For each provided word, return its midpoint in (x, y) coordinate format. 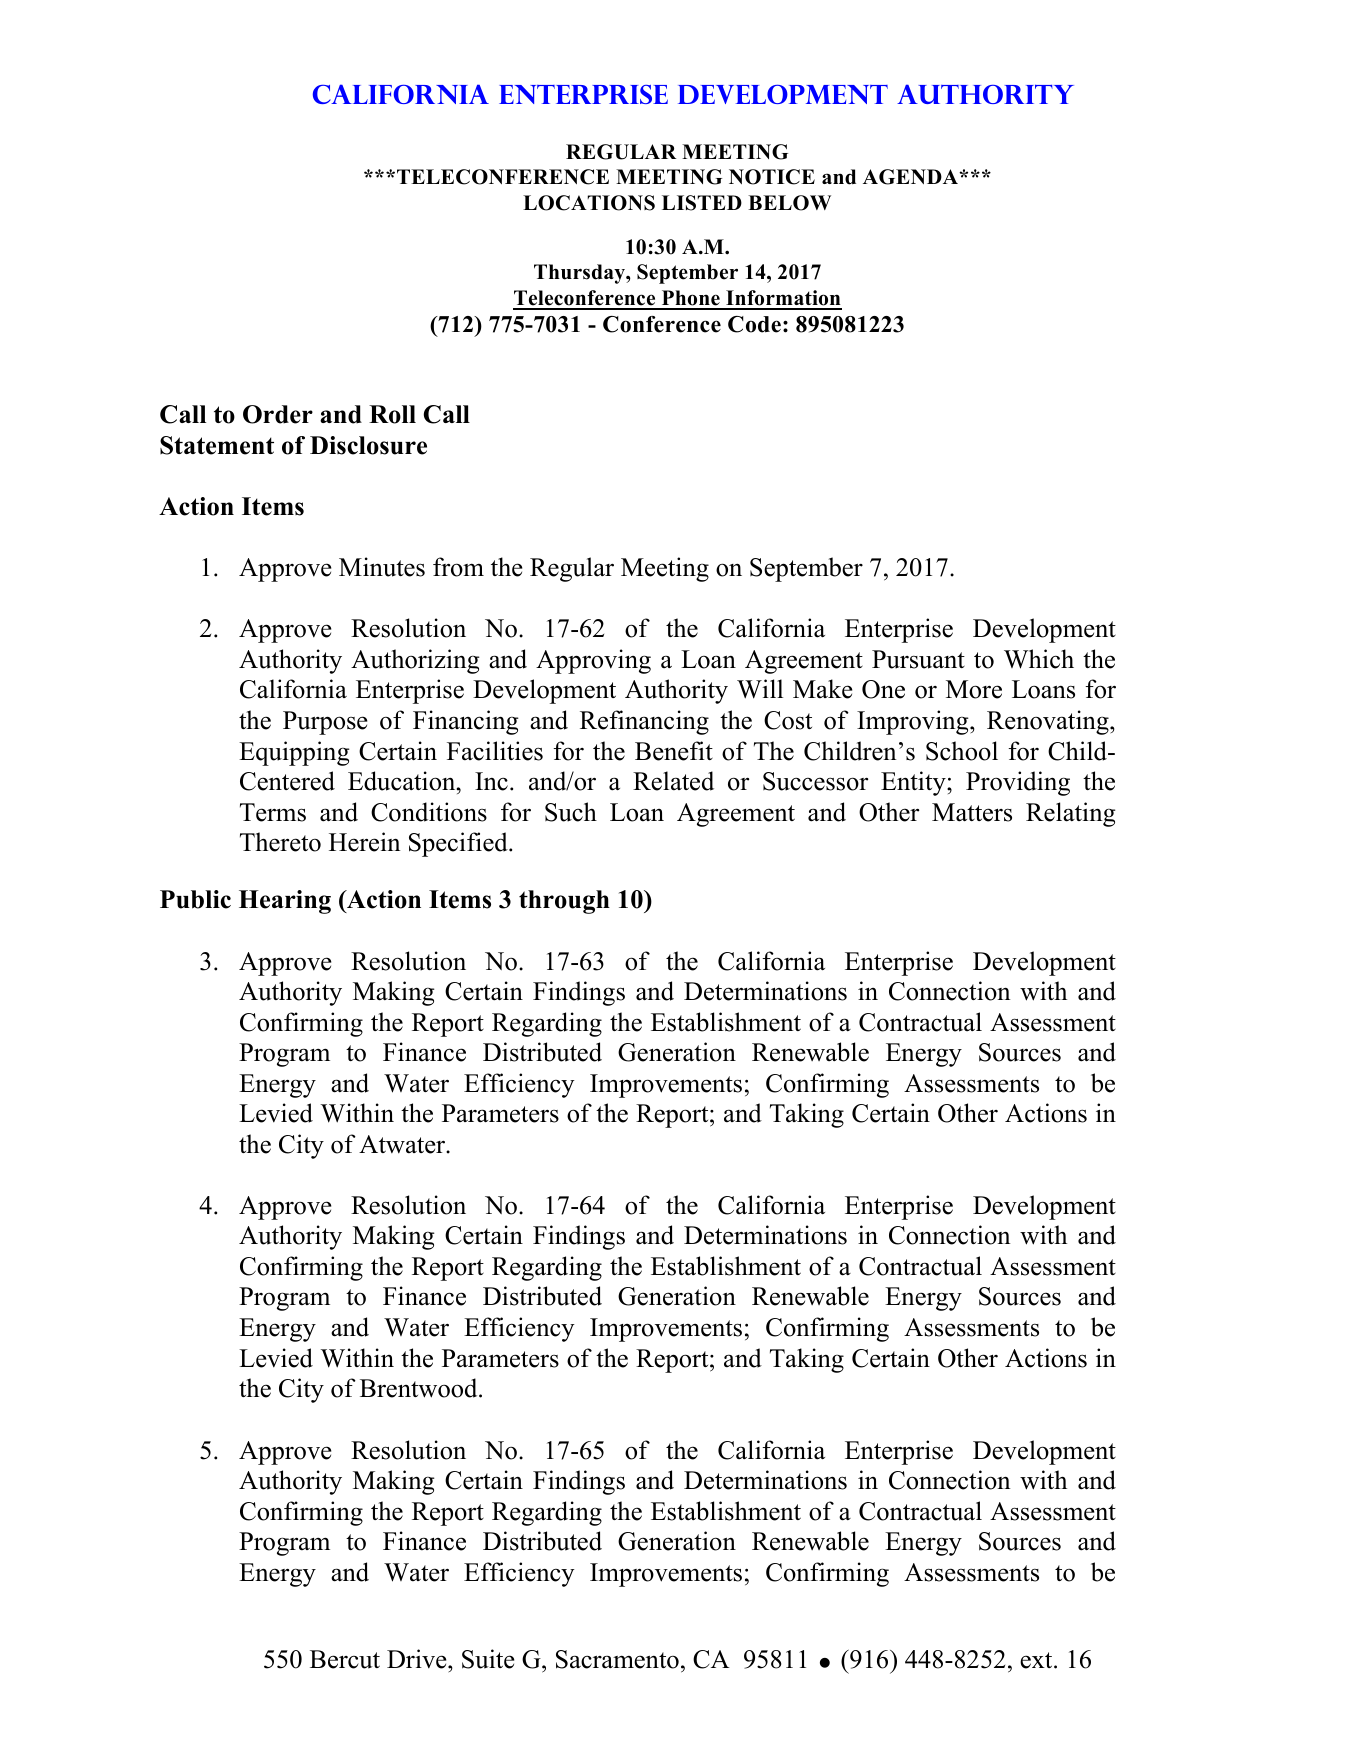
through (564, 902)
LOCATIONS (589, 203)
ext (1037, 1660)
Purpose (325, 723)
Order (278, 414)
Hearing (285, 902)
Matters (972, 812)
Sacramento (617, 1659)
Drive (418, 1659)
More (974, 689)
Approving (593, 661)
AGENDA (912, 177)
